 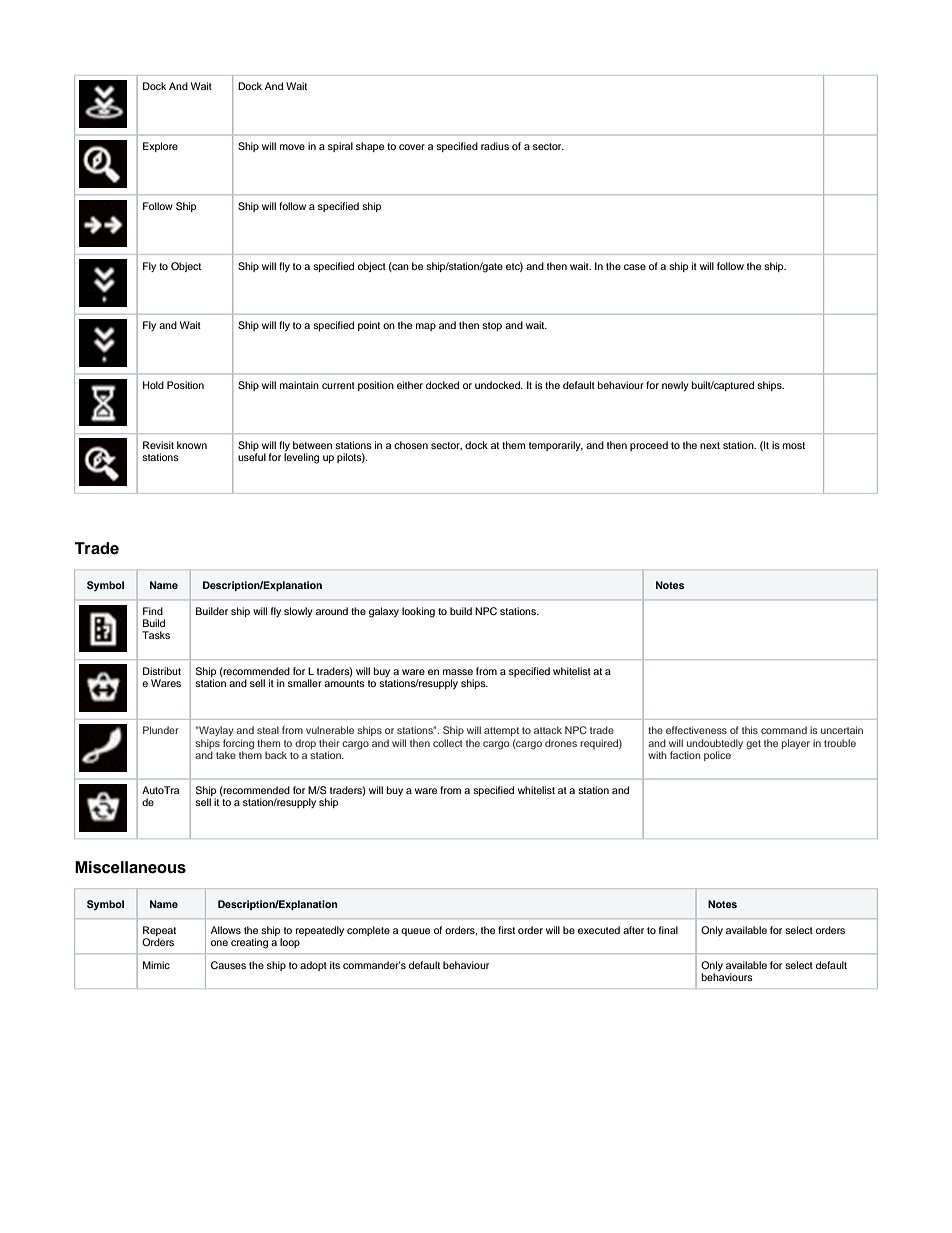 I want to click on Find, so click(x=153, y=611).
